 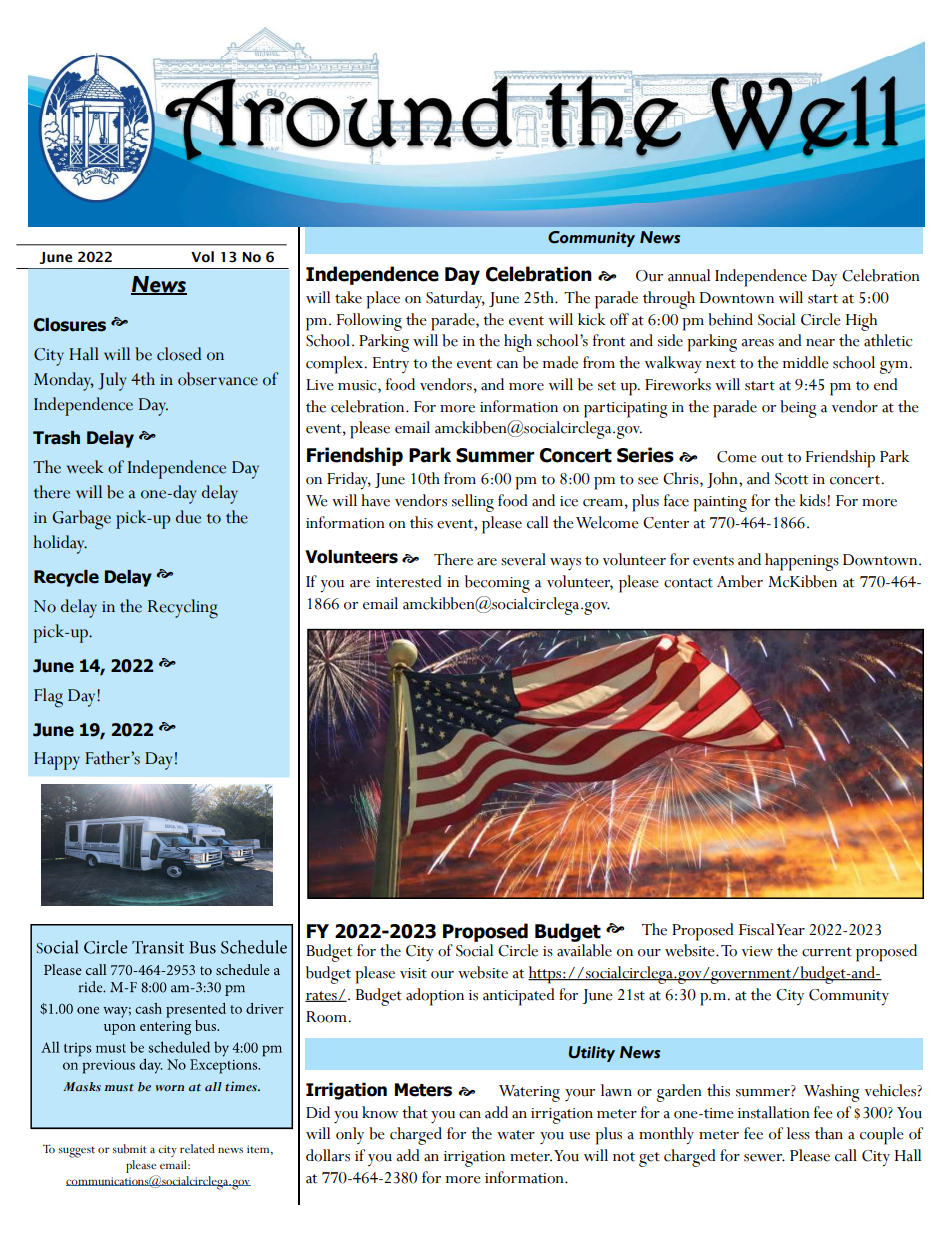 I want to click on Year, so click(x=790, y=930).
